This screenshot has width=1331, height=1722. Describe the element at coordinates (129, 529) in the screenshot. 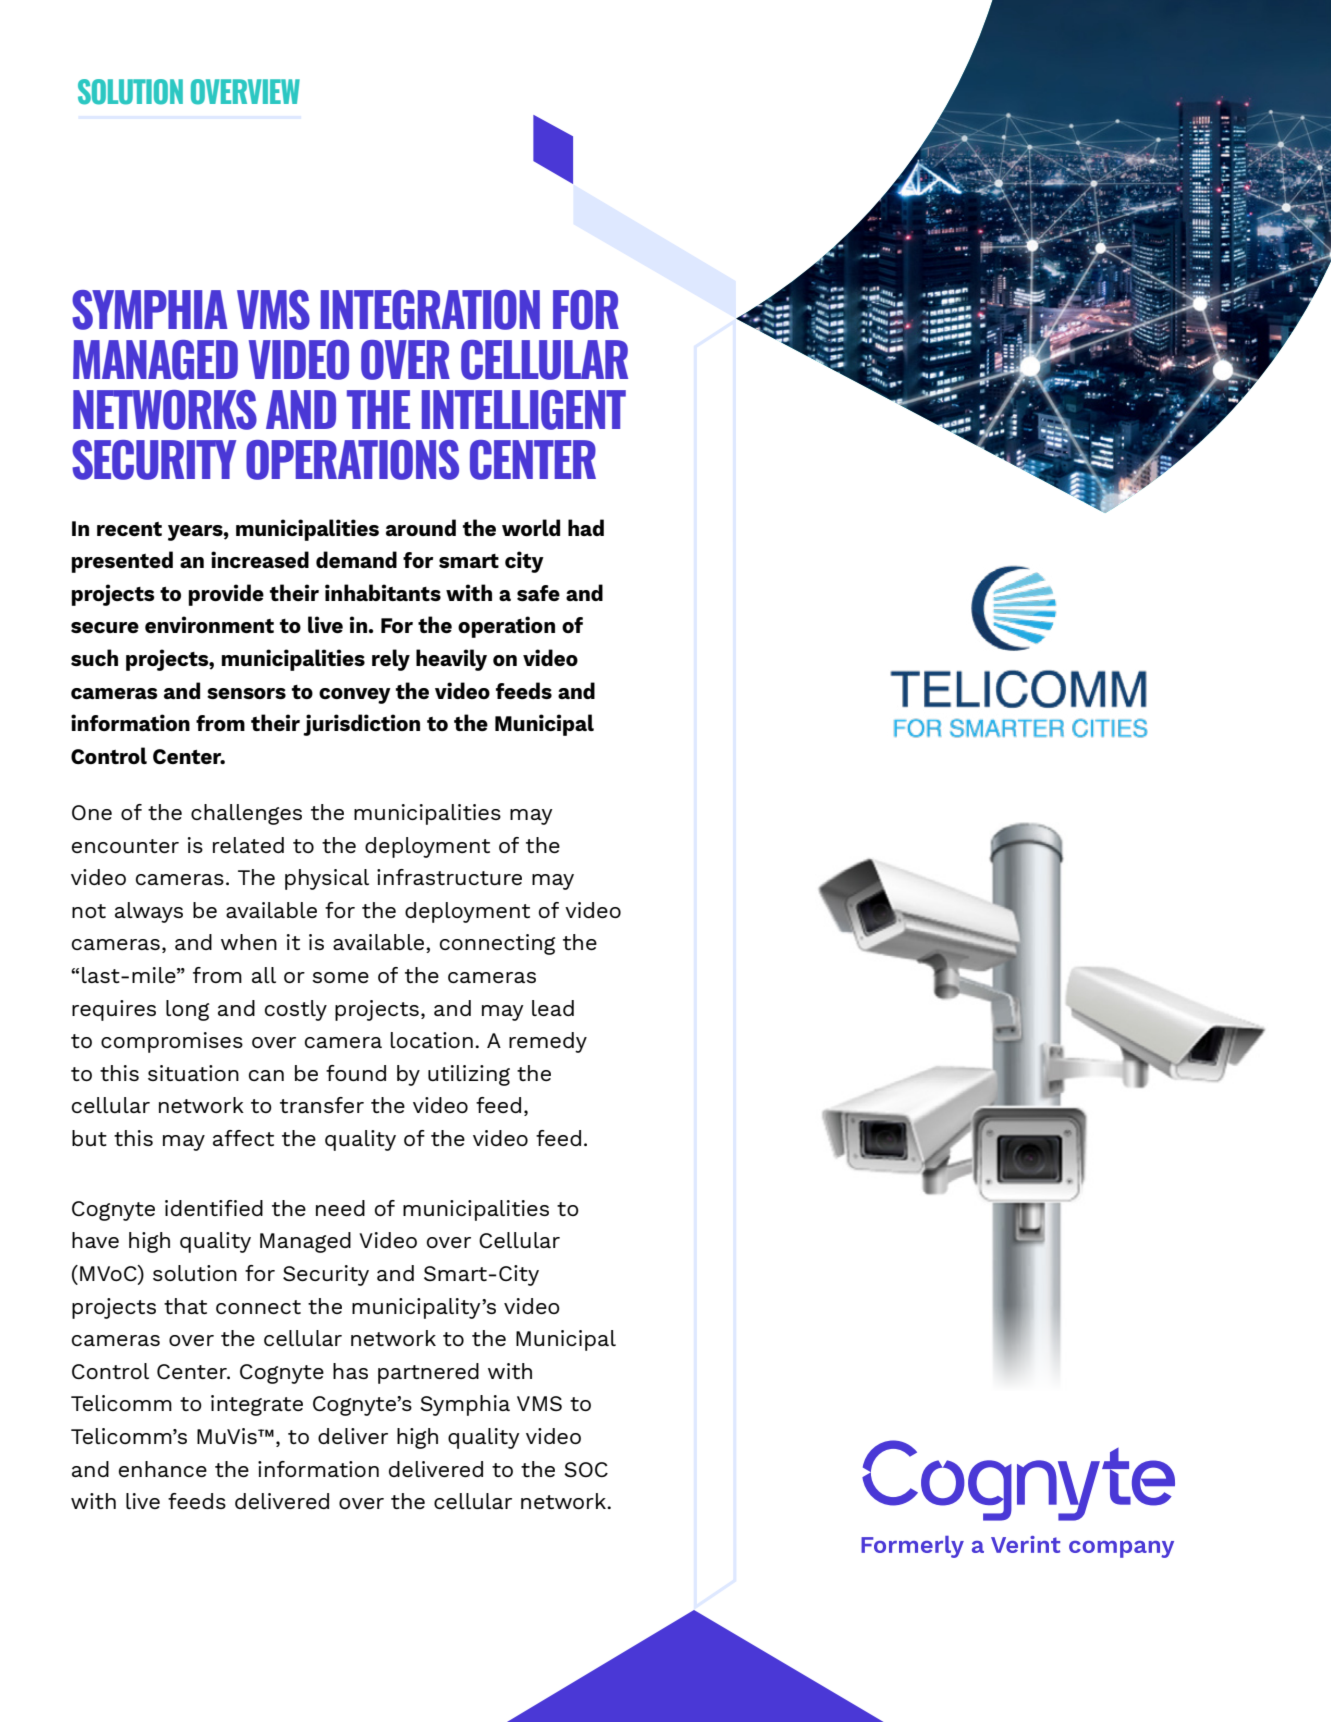

I see `recent` at that location.
